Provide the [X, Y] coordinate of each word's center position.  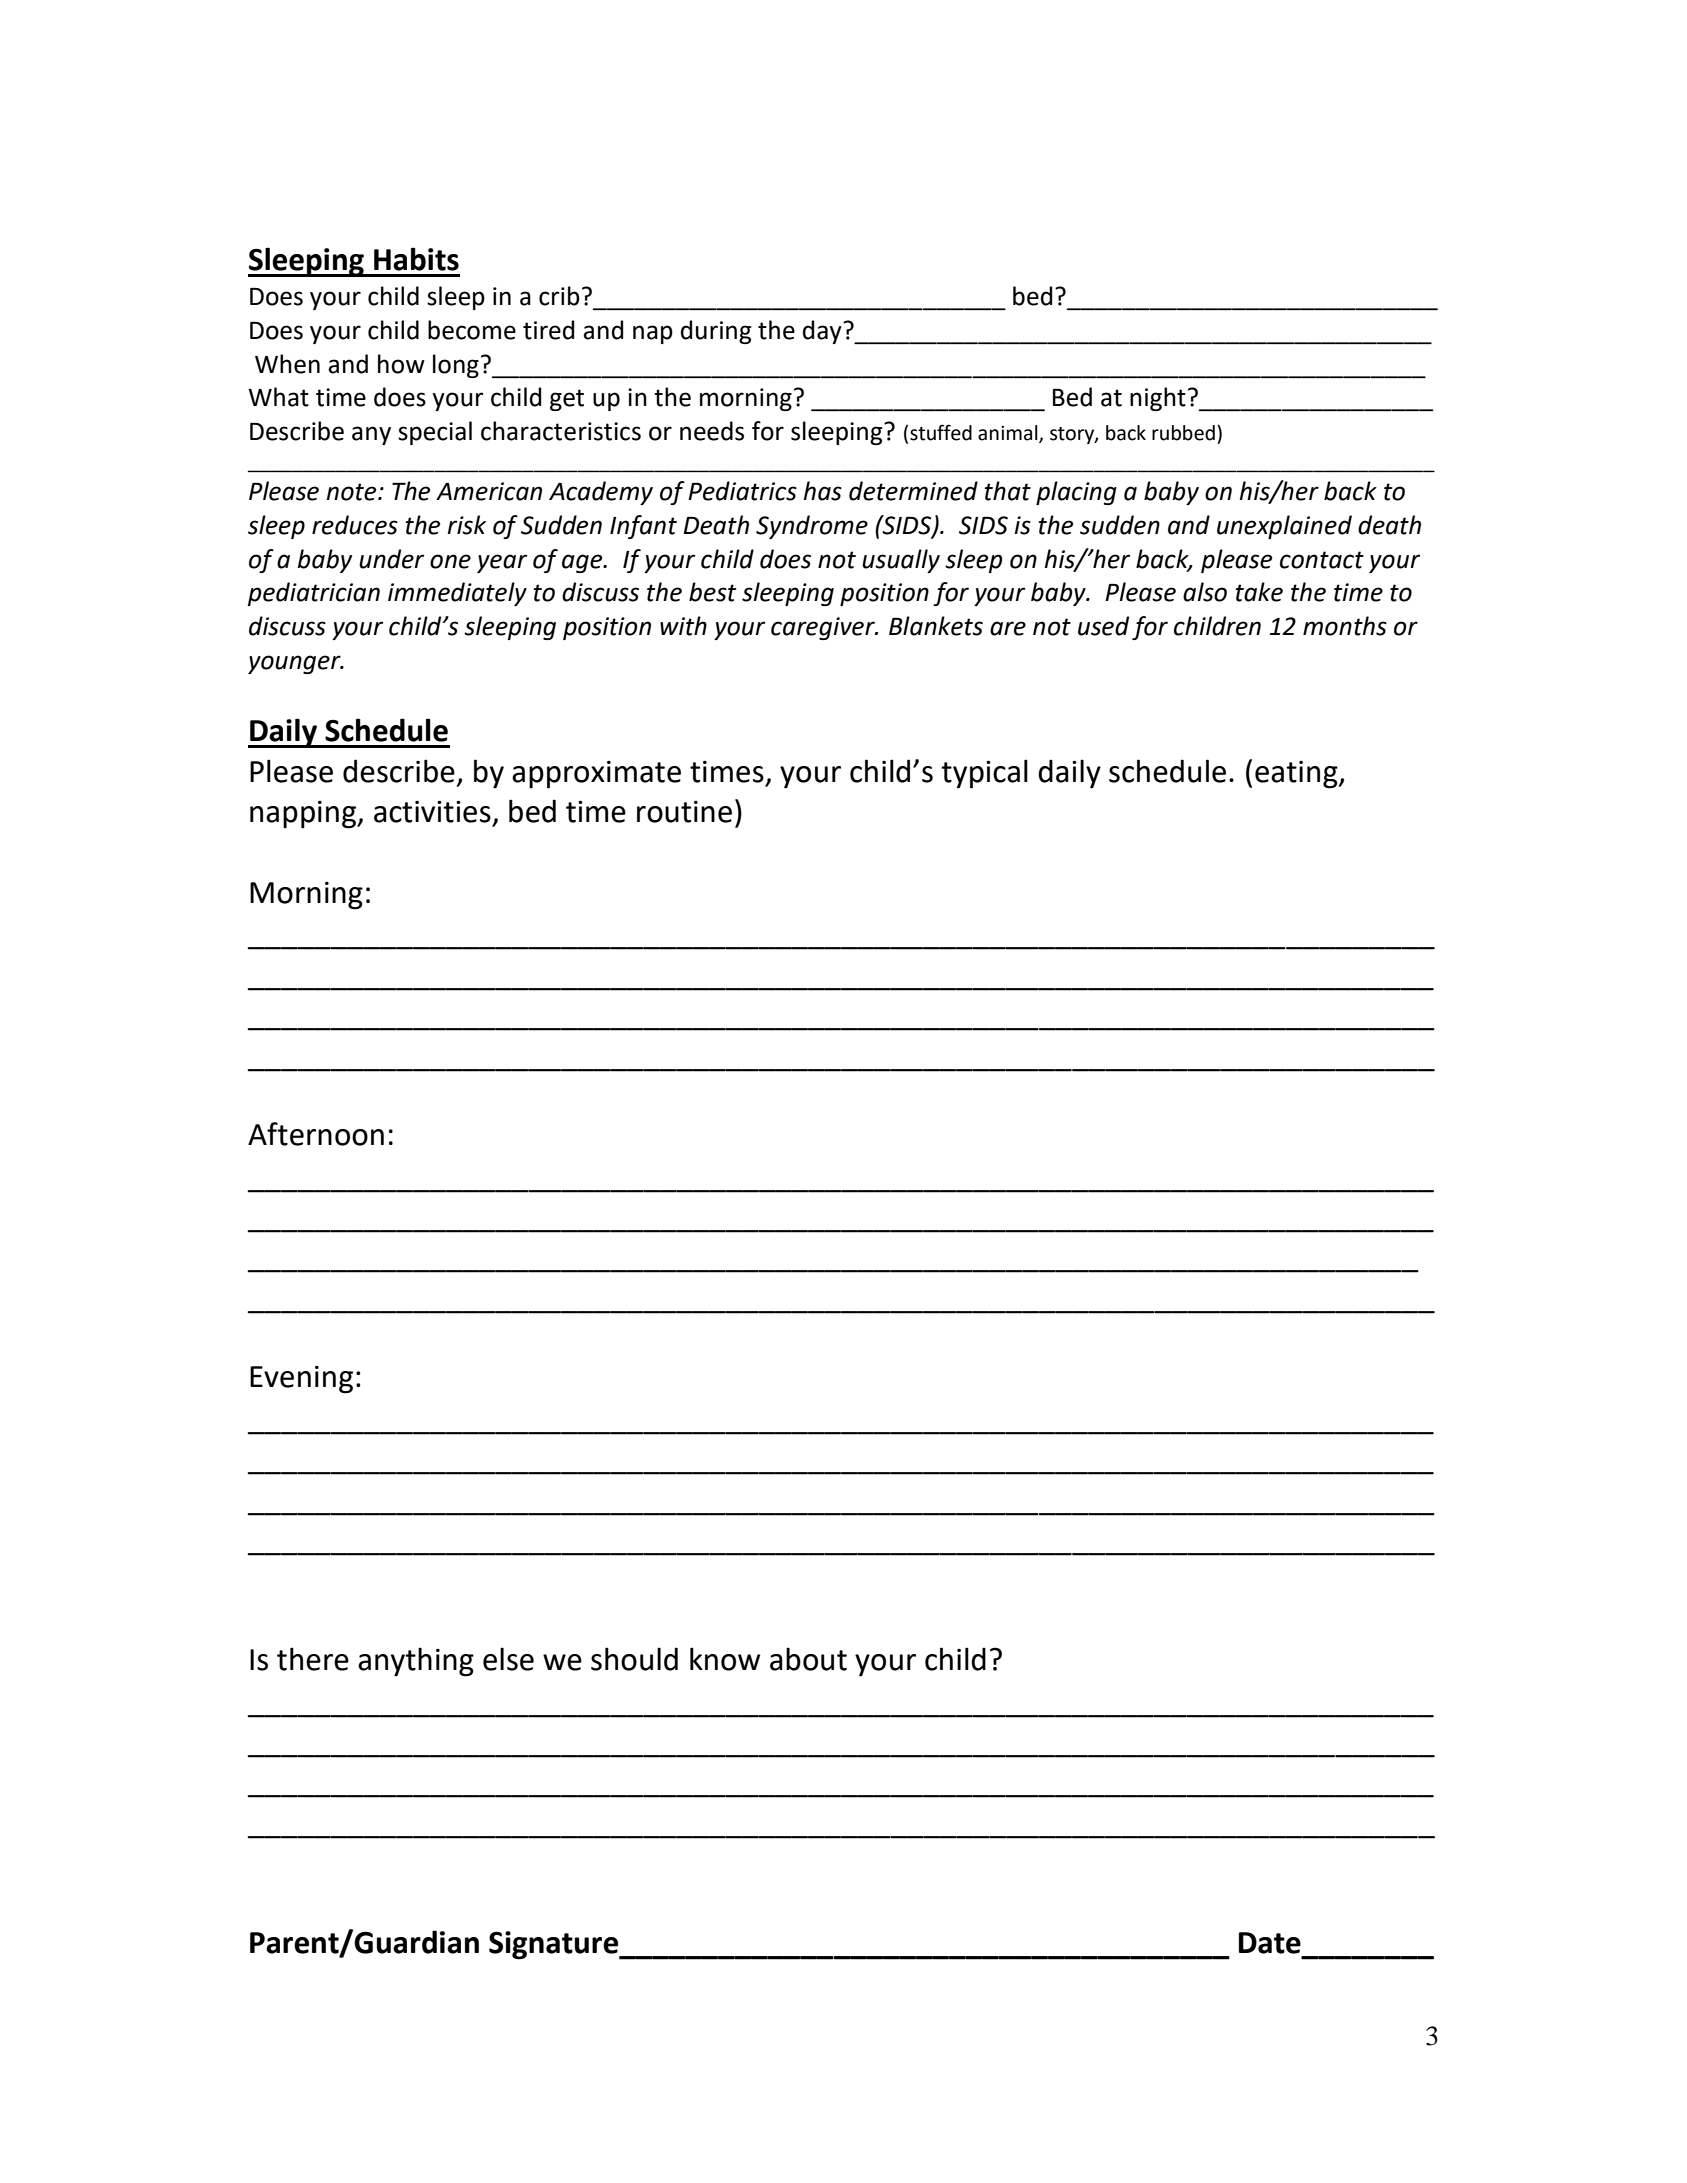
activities [432, 812]
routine [684, 812]
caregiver [824, 628]
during [716, 332]
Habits [416, 259]
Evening [301, 1380]
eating [1297, 775]
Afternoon [316, 1134]
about [808, 1659]
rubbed [1183, 433]
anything [416, 1662]
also [1205, 592]
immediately [457, 594]
